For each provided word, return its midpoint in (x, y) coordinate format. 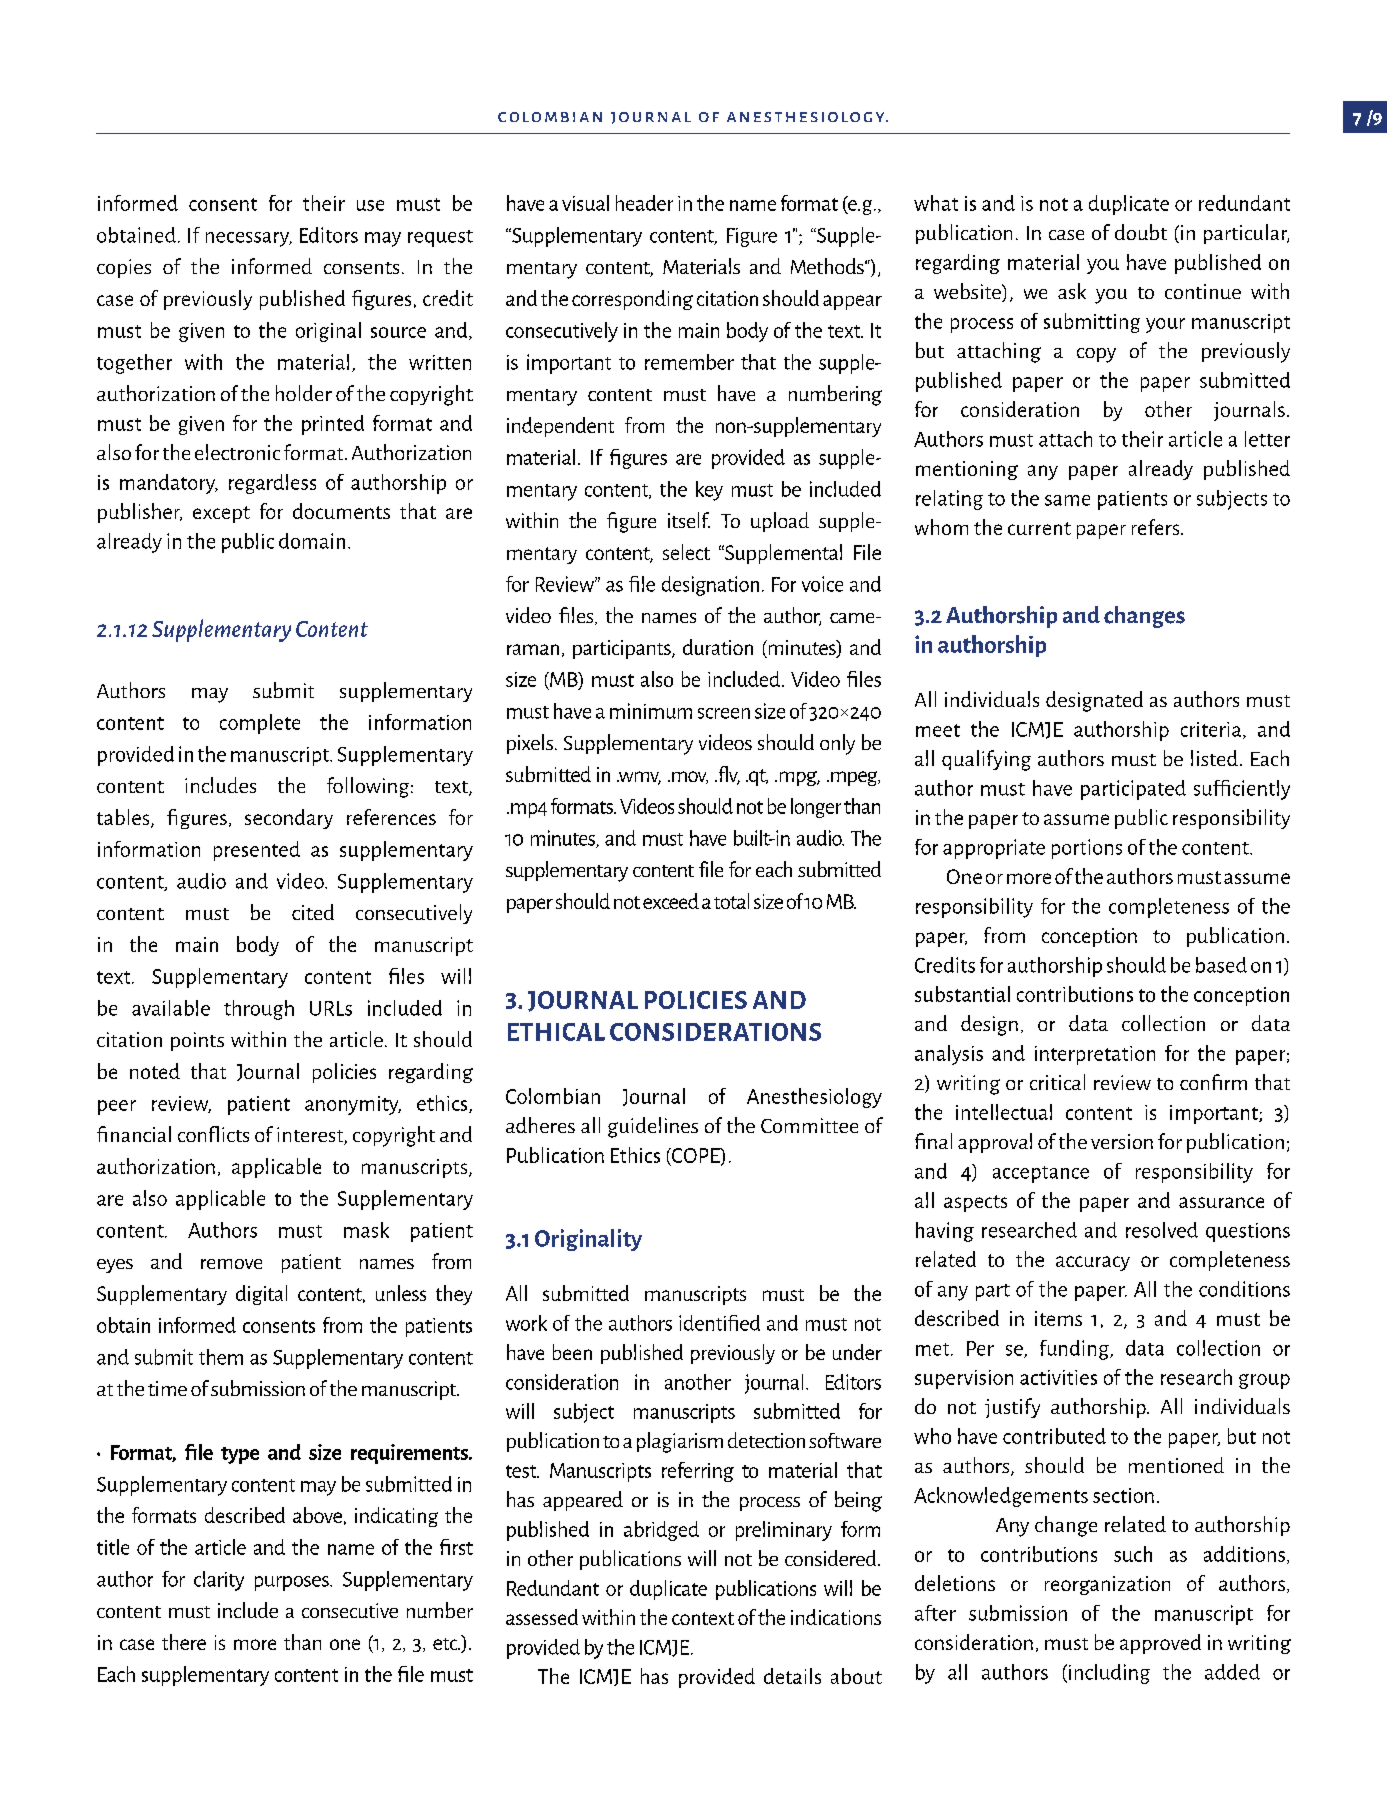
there (184, 1642)
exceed (671, 901)
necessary (249, 239)
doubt (1141, 232)
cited (313, 912)
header (644, 203)
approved (1160, 1644)
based (1221, 965)
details (792, 1676)
